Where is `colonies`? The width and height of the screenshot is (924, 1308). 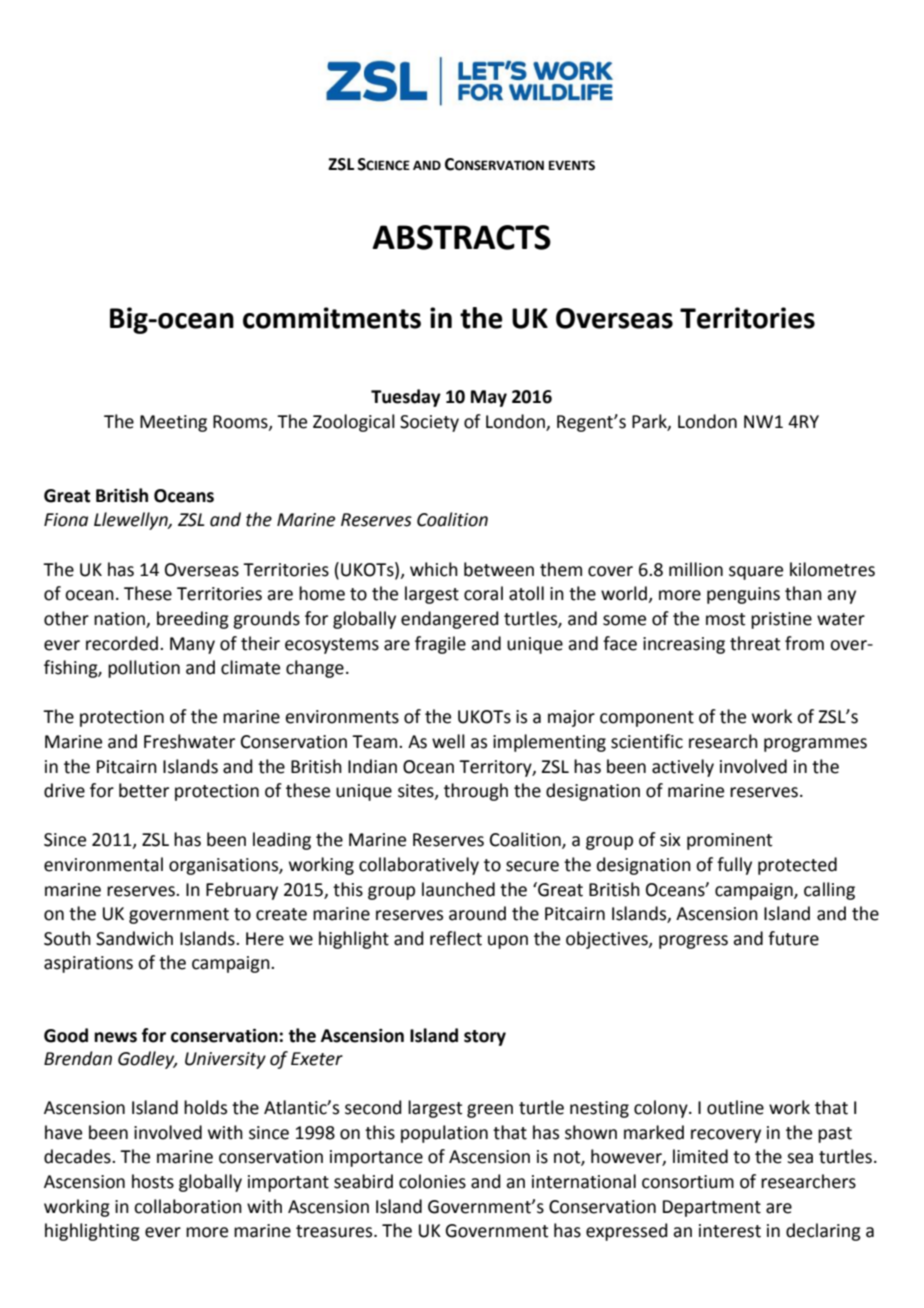
colonies is located at coordinates (432, 1181).
